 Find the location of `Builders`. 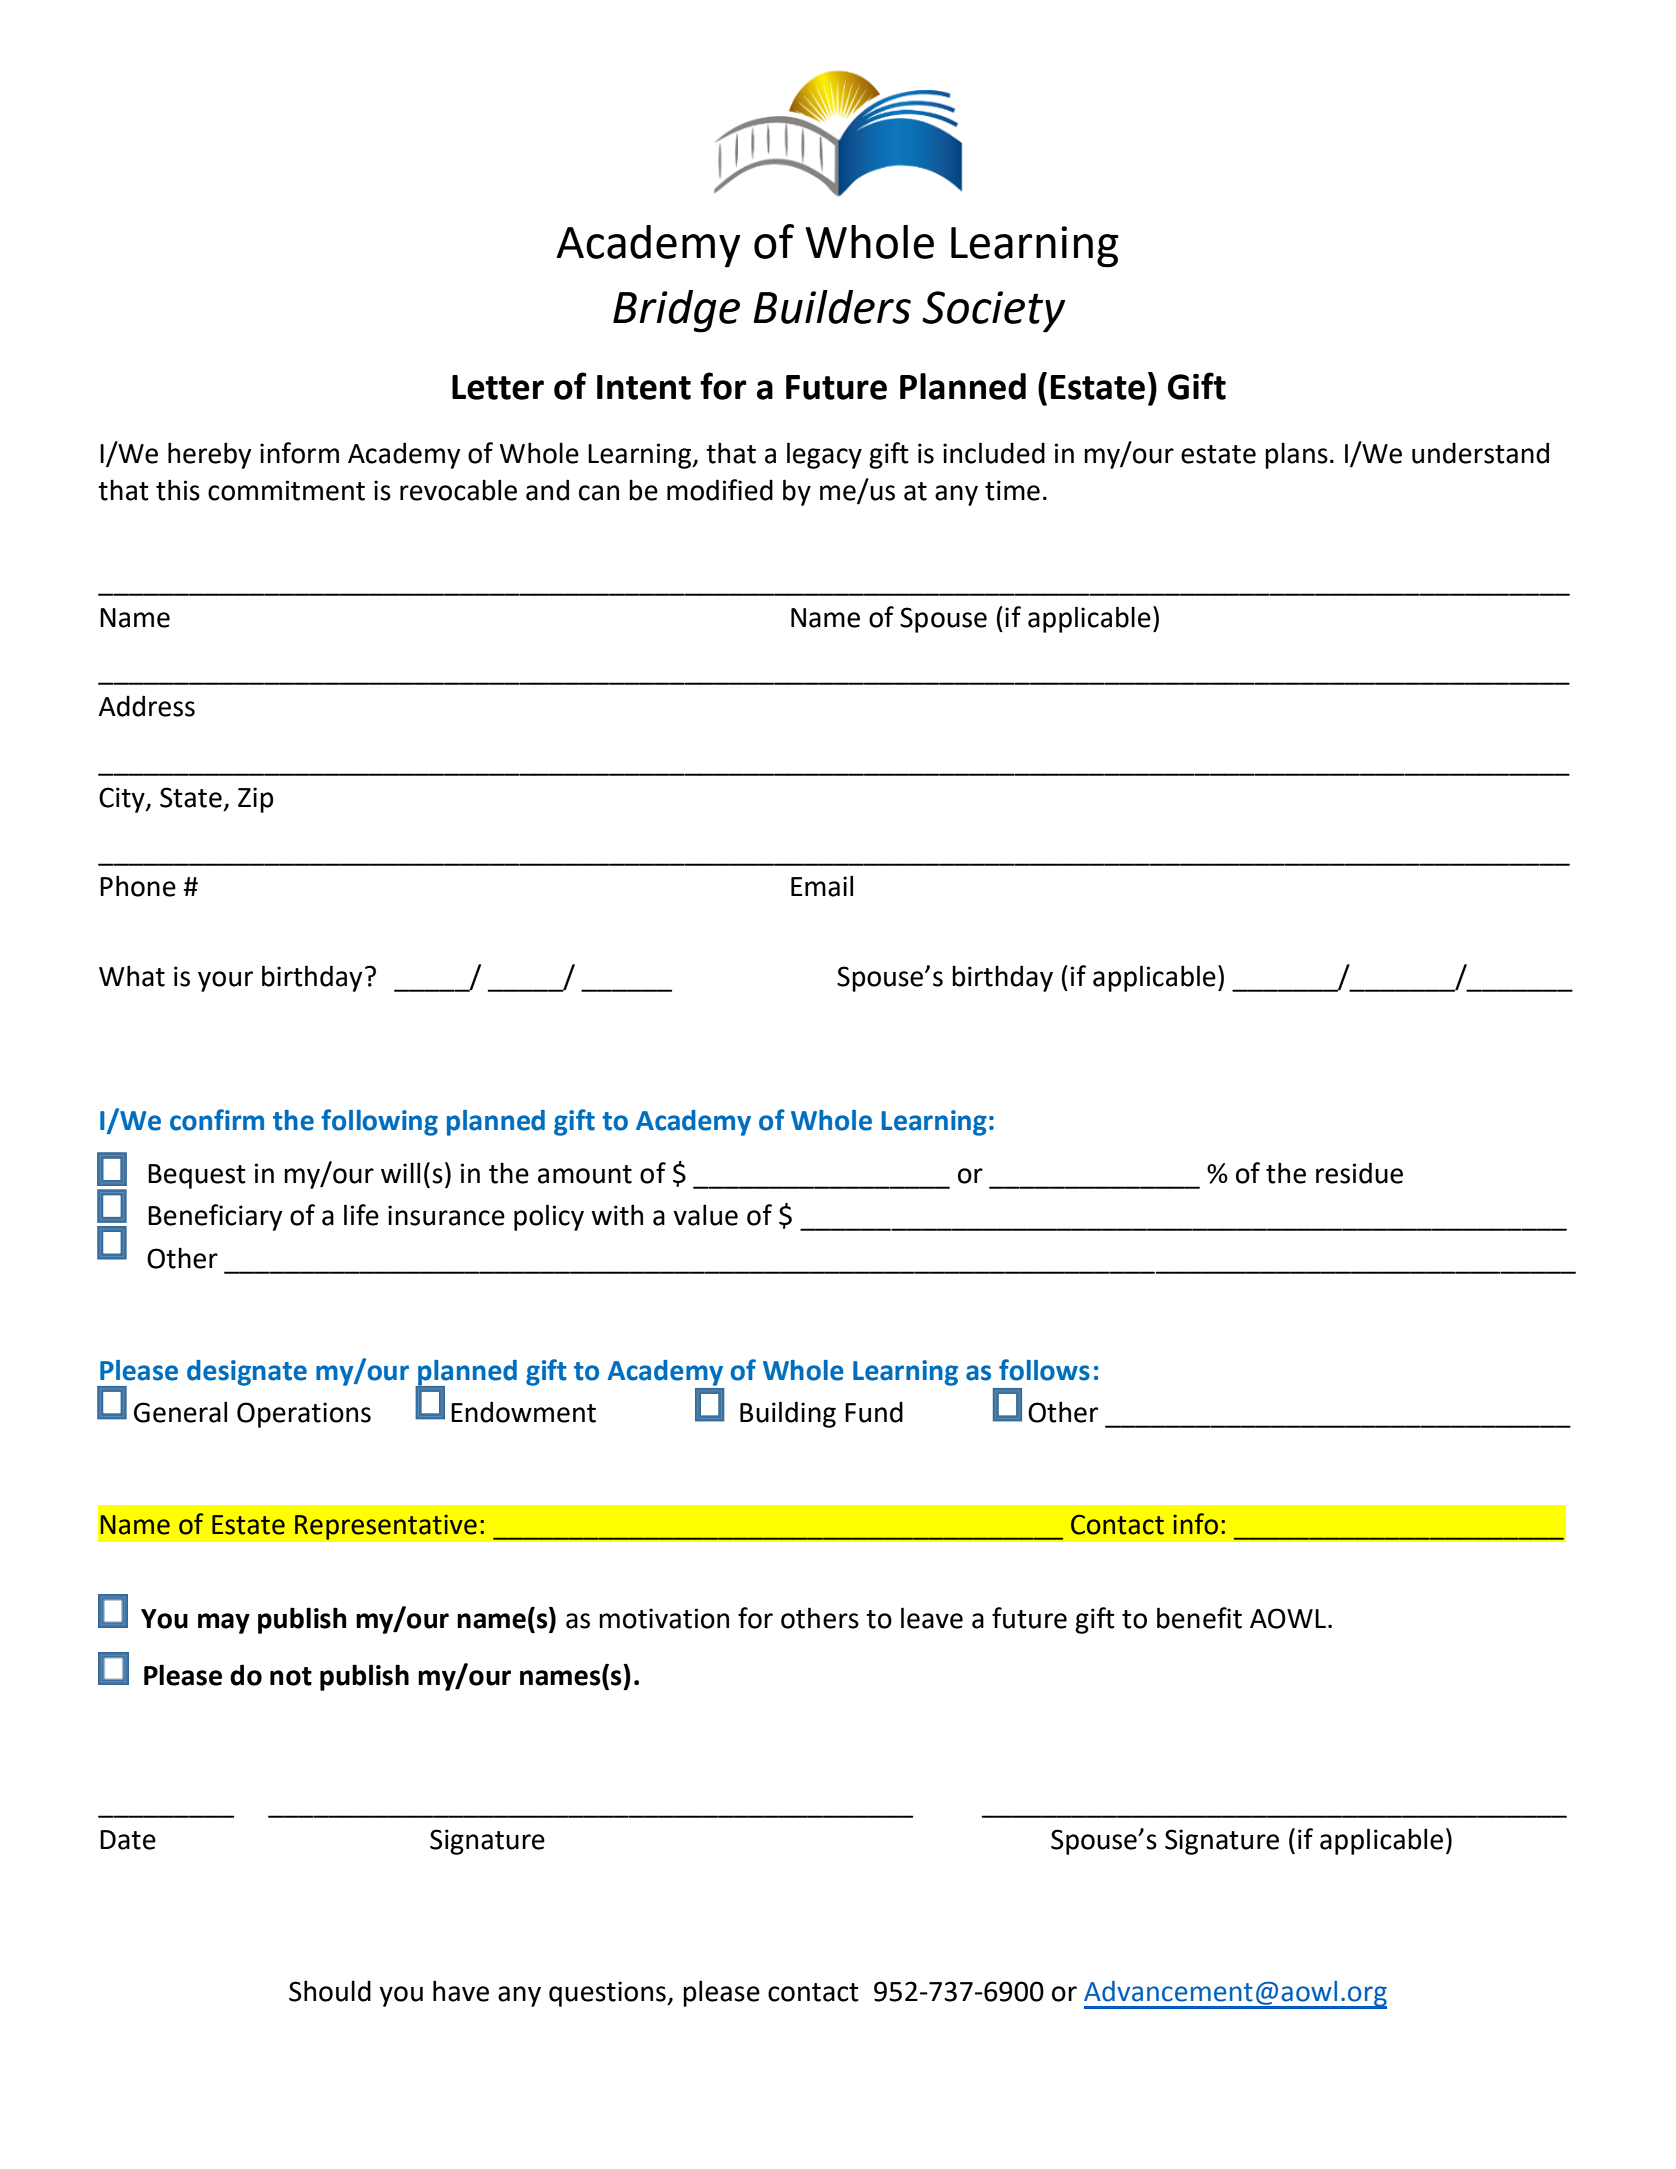

Builders is located at coordinates (832, 307).
